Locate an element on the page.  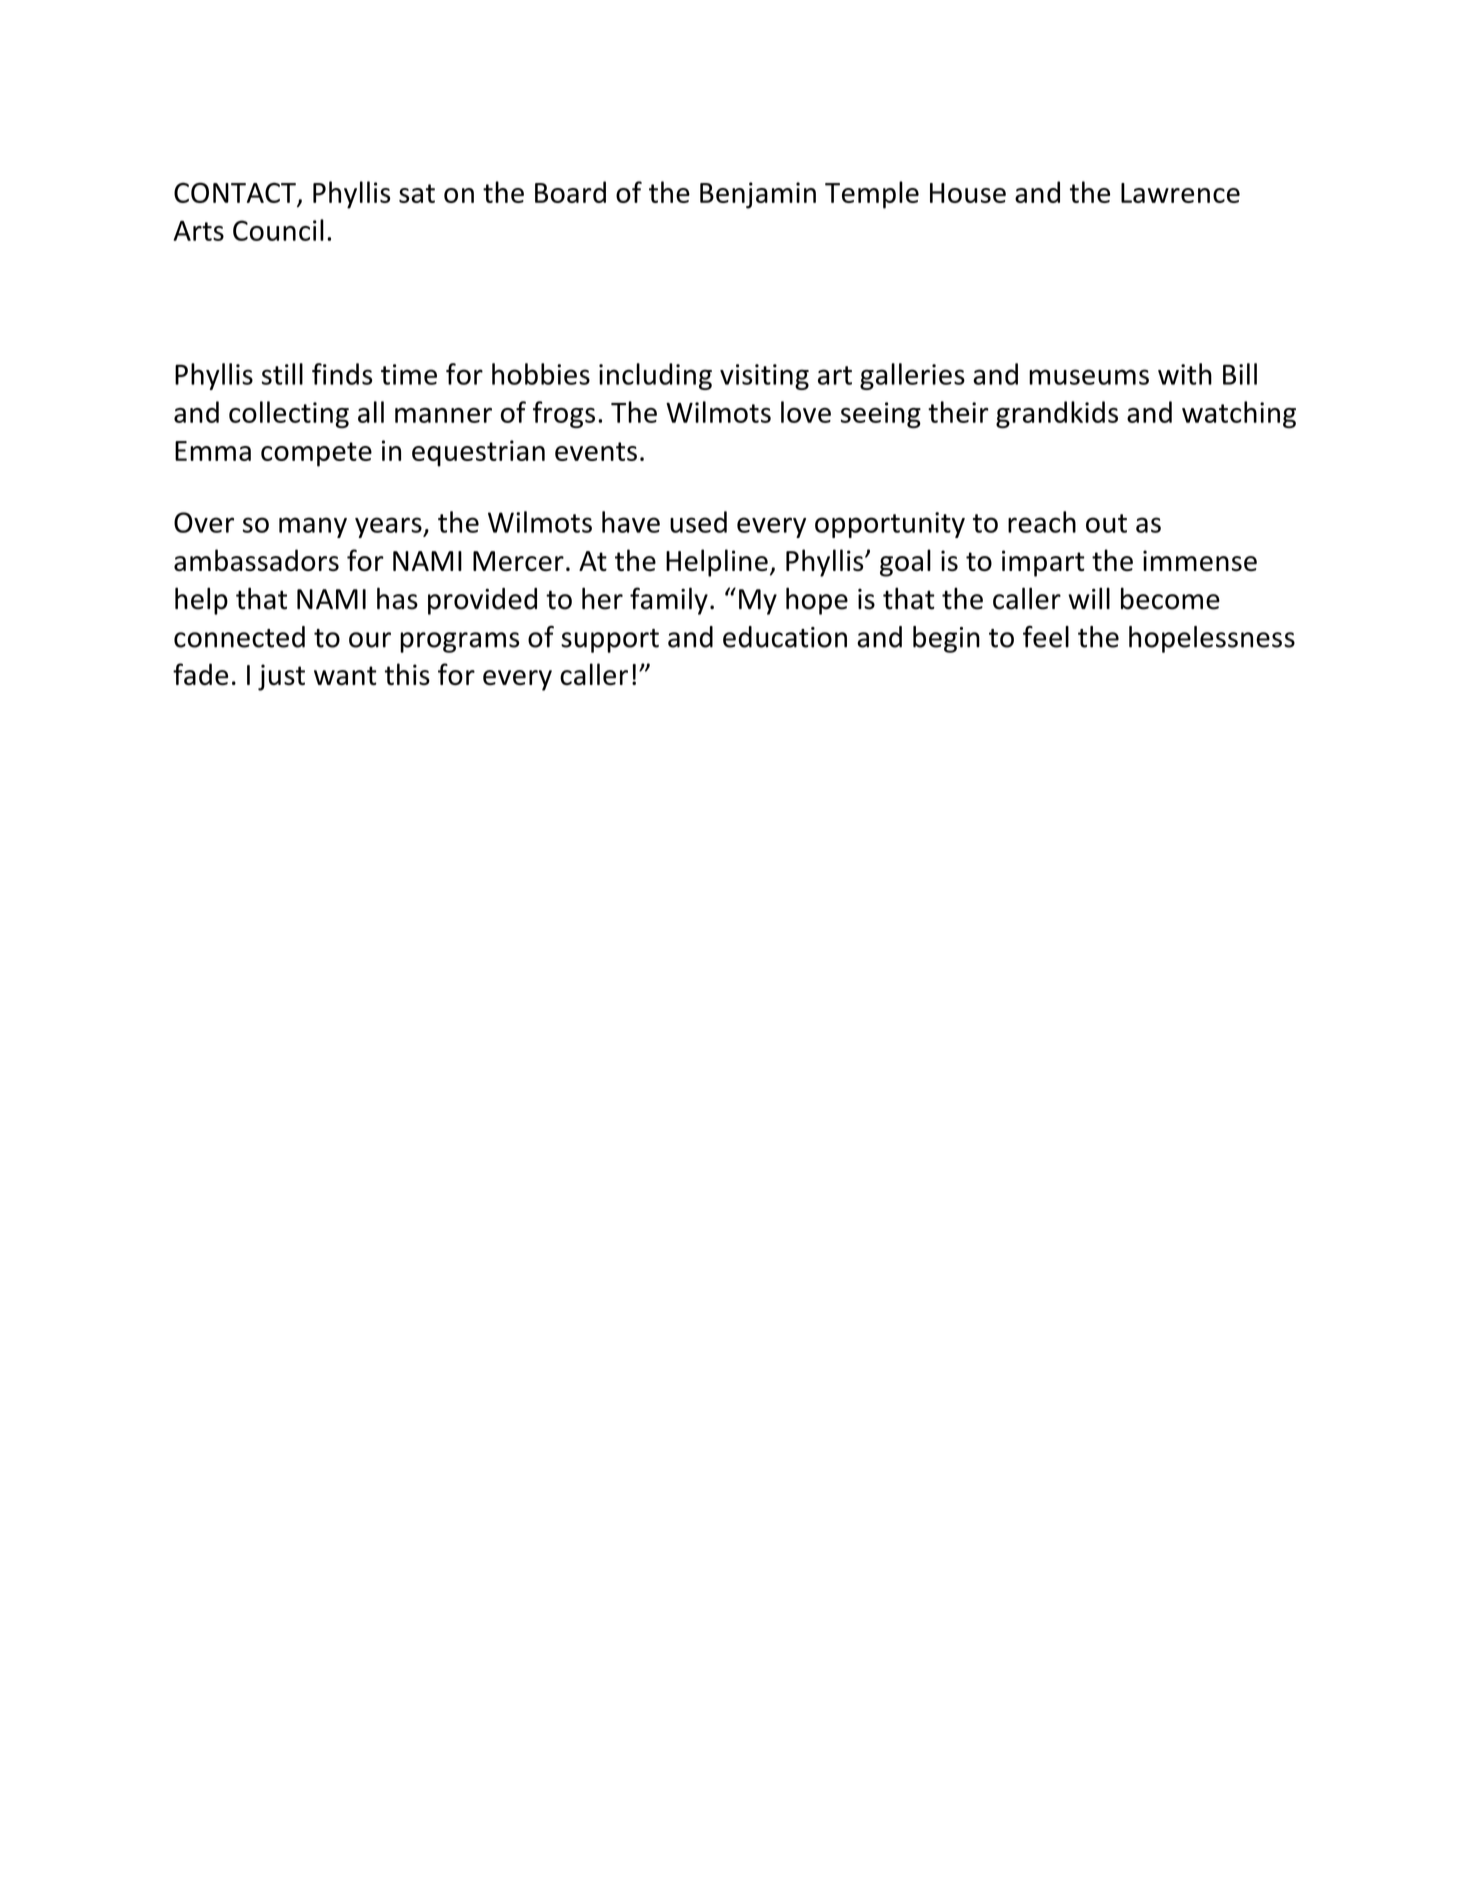
education is located at coordinates (785, 637).
